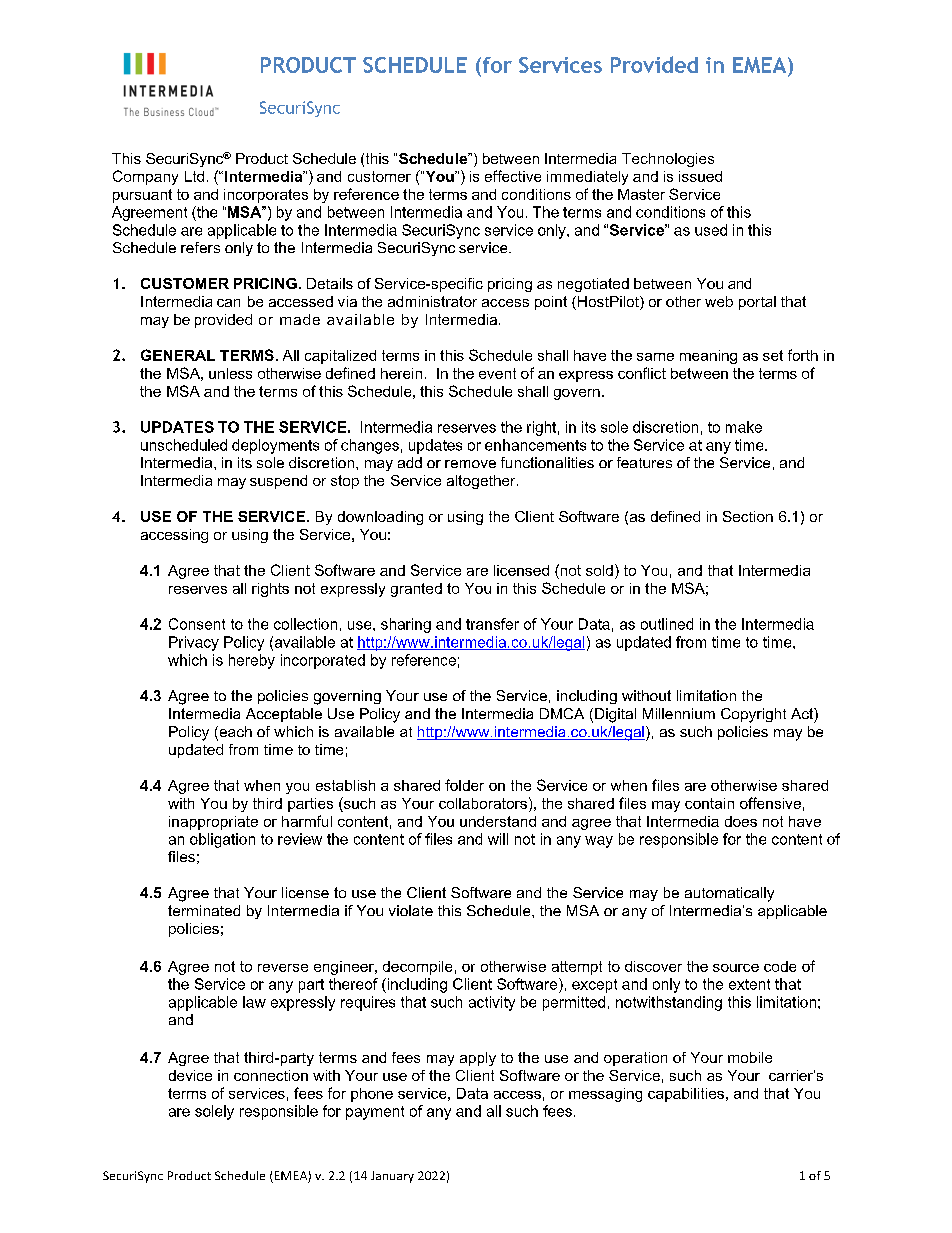  Describe the element at coordinates (194, 176) in the screenshot. I see `Ltd` at that location.
